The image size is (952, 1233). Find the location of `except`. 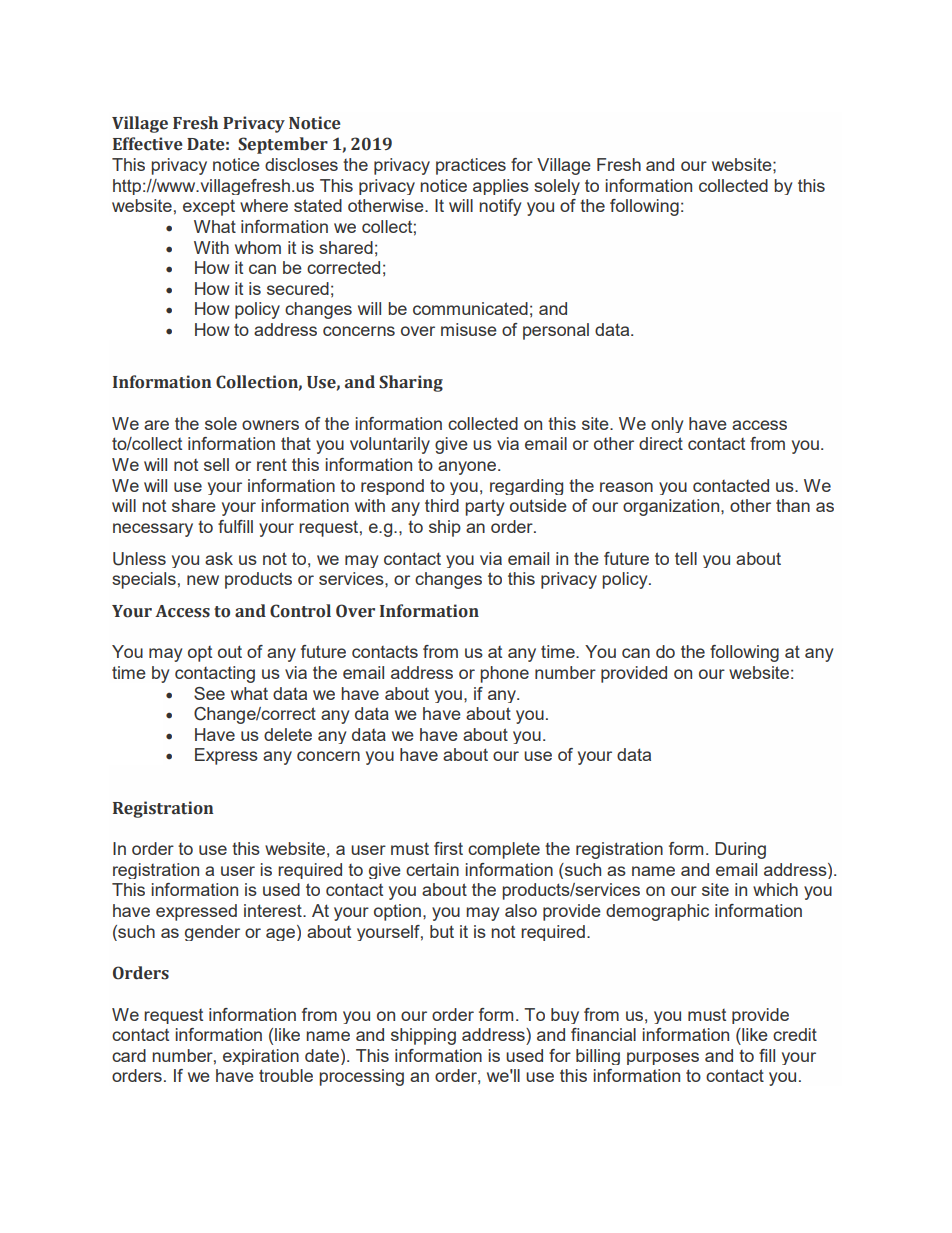

except is located at coordinates (209, 207).
